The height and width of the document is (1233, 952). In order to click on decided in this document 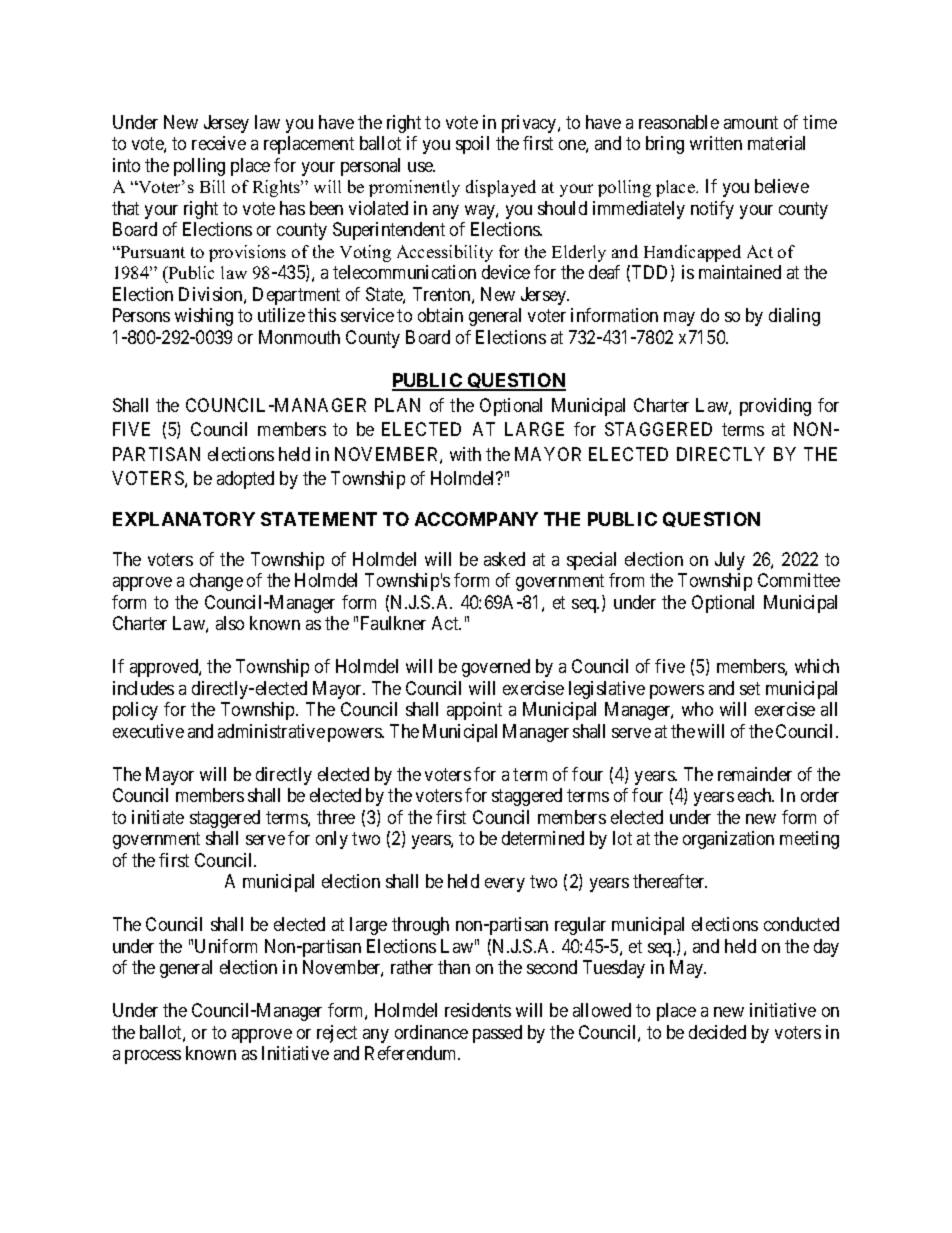, I will do `click(717, 1032)`.
